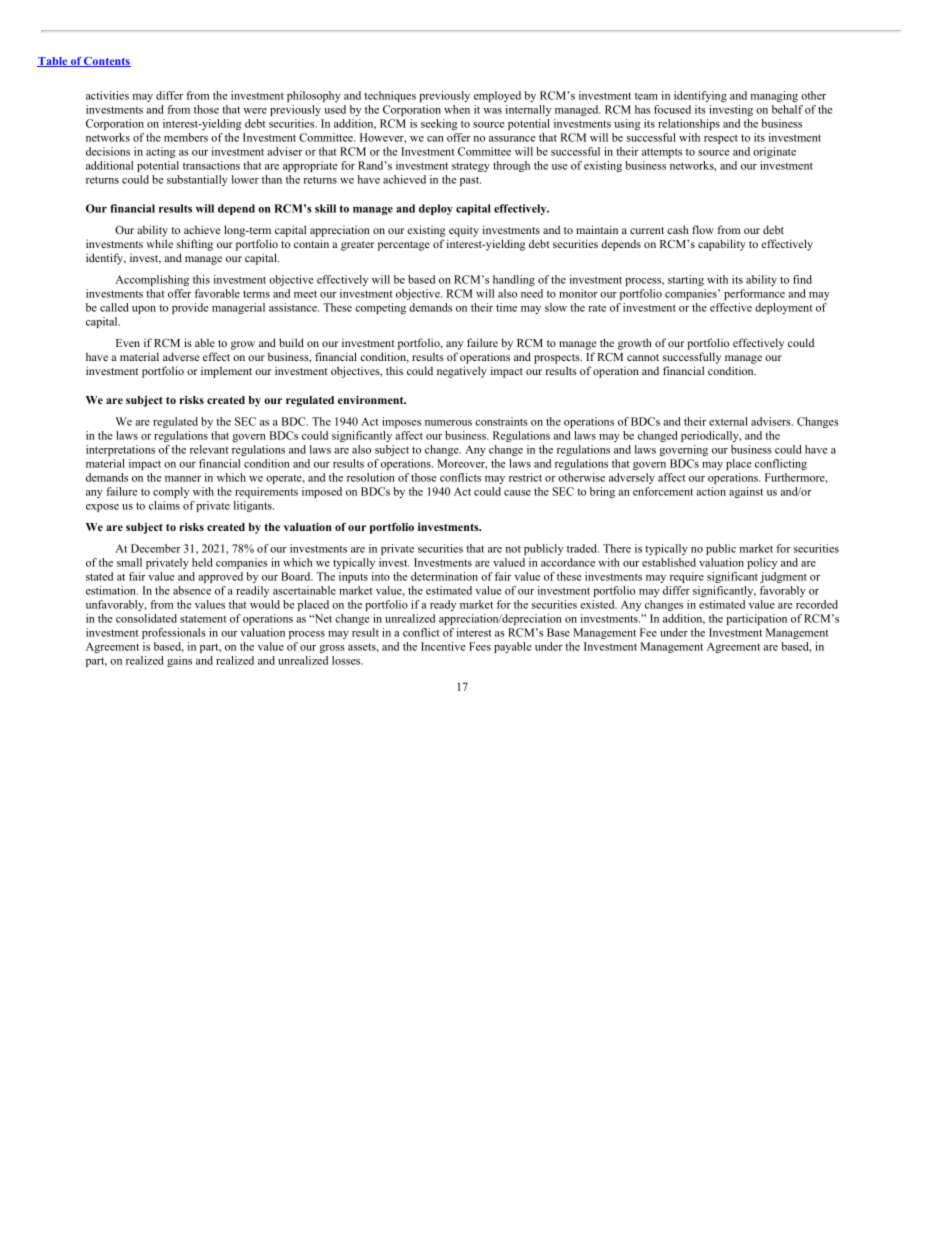  I want to click on cannot, so click(643, 357).
